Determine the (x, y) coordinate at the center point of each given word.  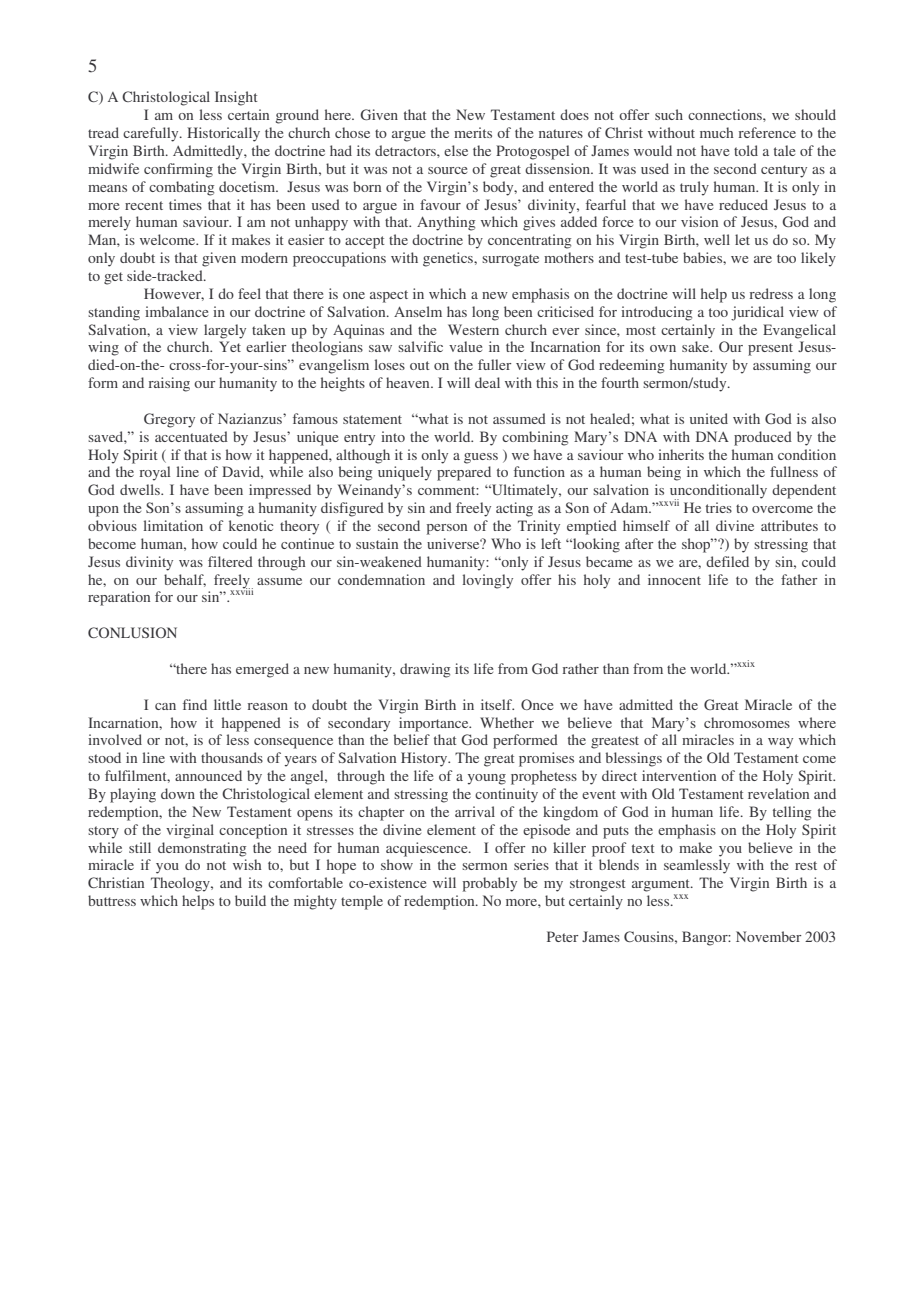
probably (490, 884)
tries (719, 507)
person (447, 529)
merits (473, 132)
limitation (173, 525)
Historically (223, 134)
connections (726, 114)
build (250, 900)
